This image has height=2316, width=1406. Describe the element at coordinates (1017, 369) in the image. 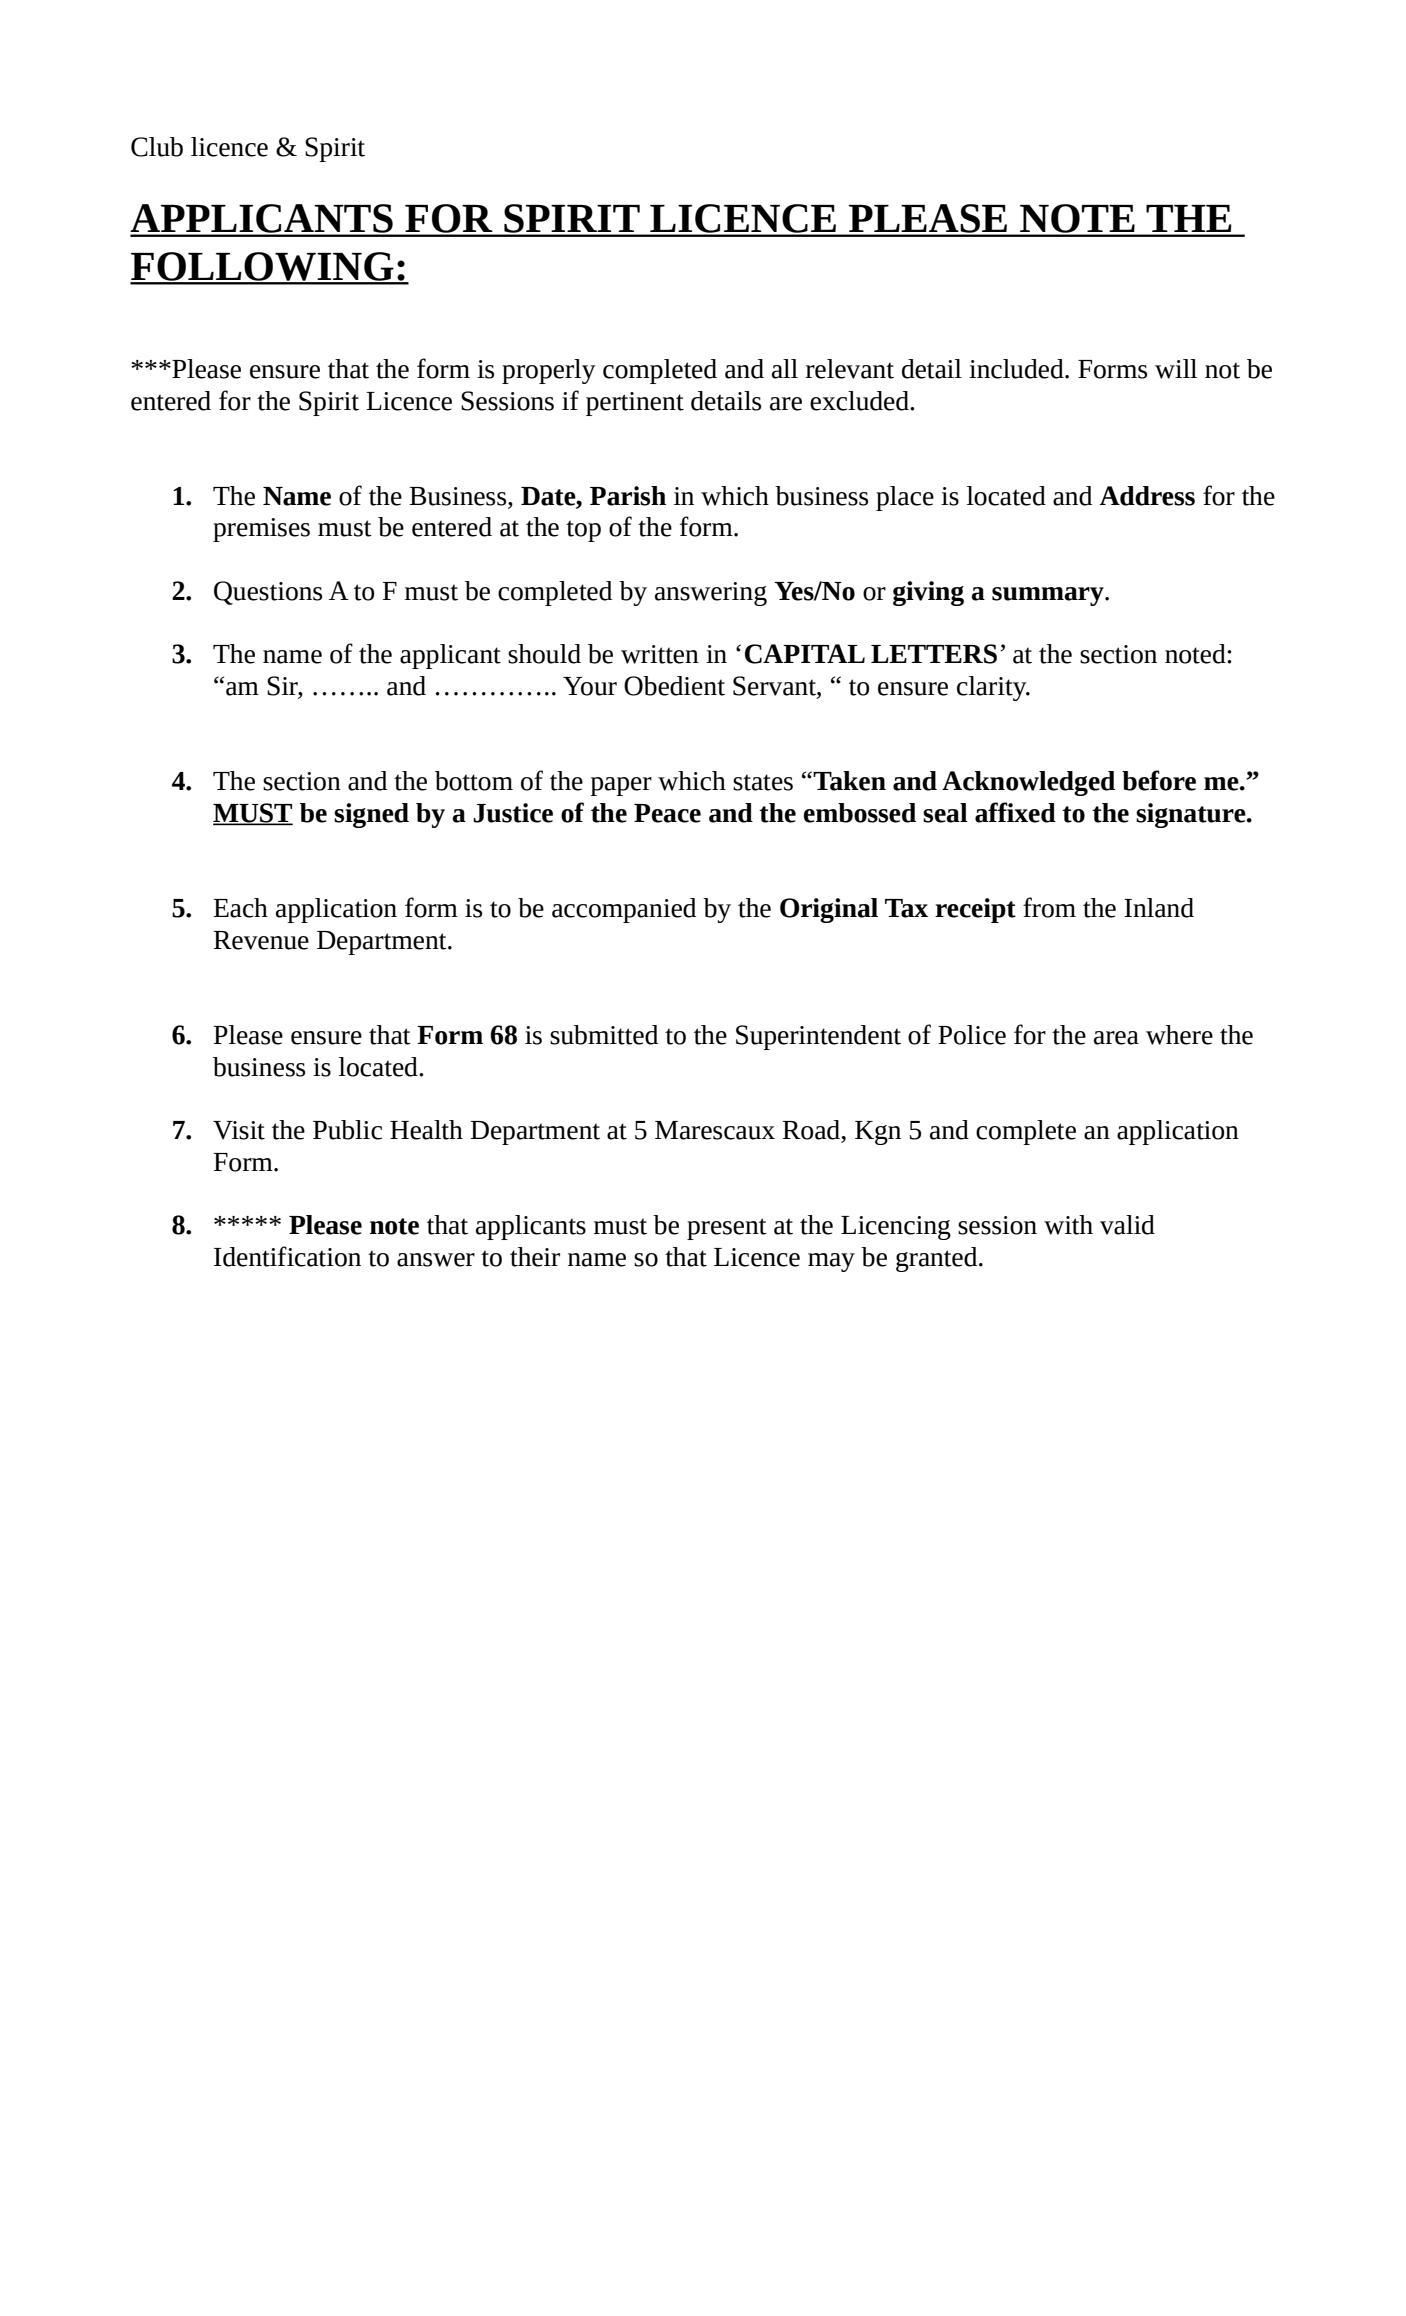

I see `included` at that location.
